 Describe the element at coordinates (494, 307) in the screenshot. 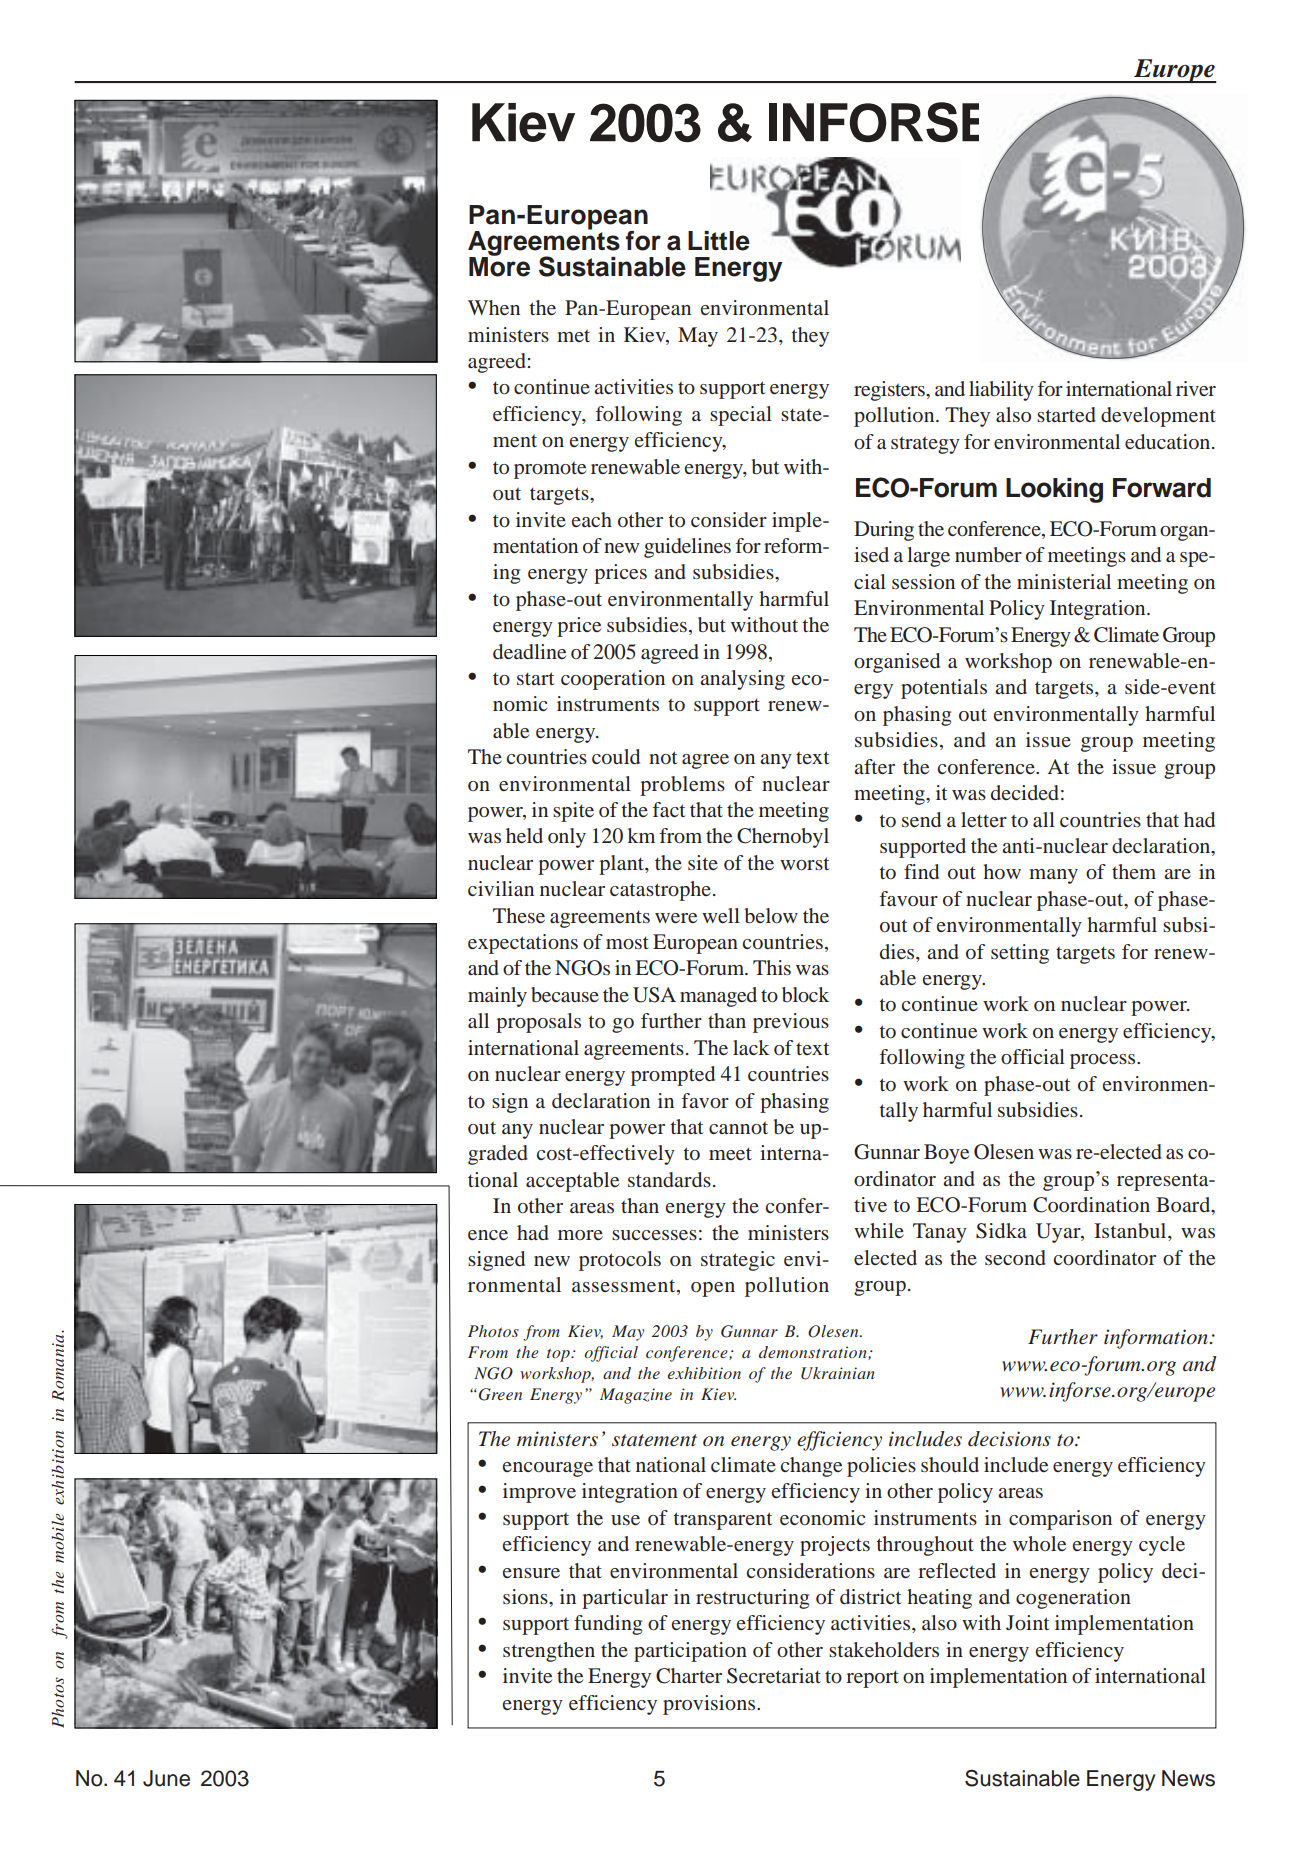

I see `When` at that location.
